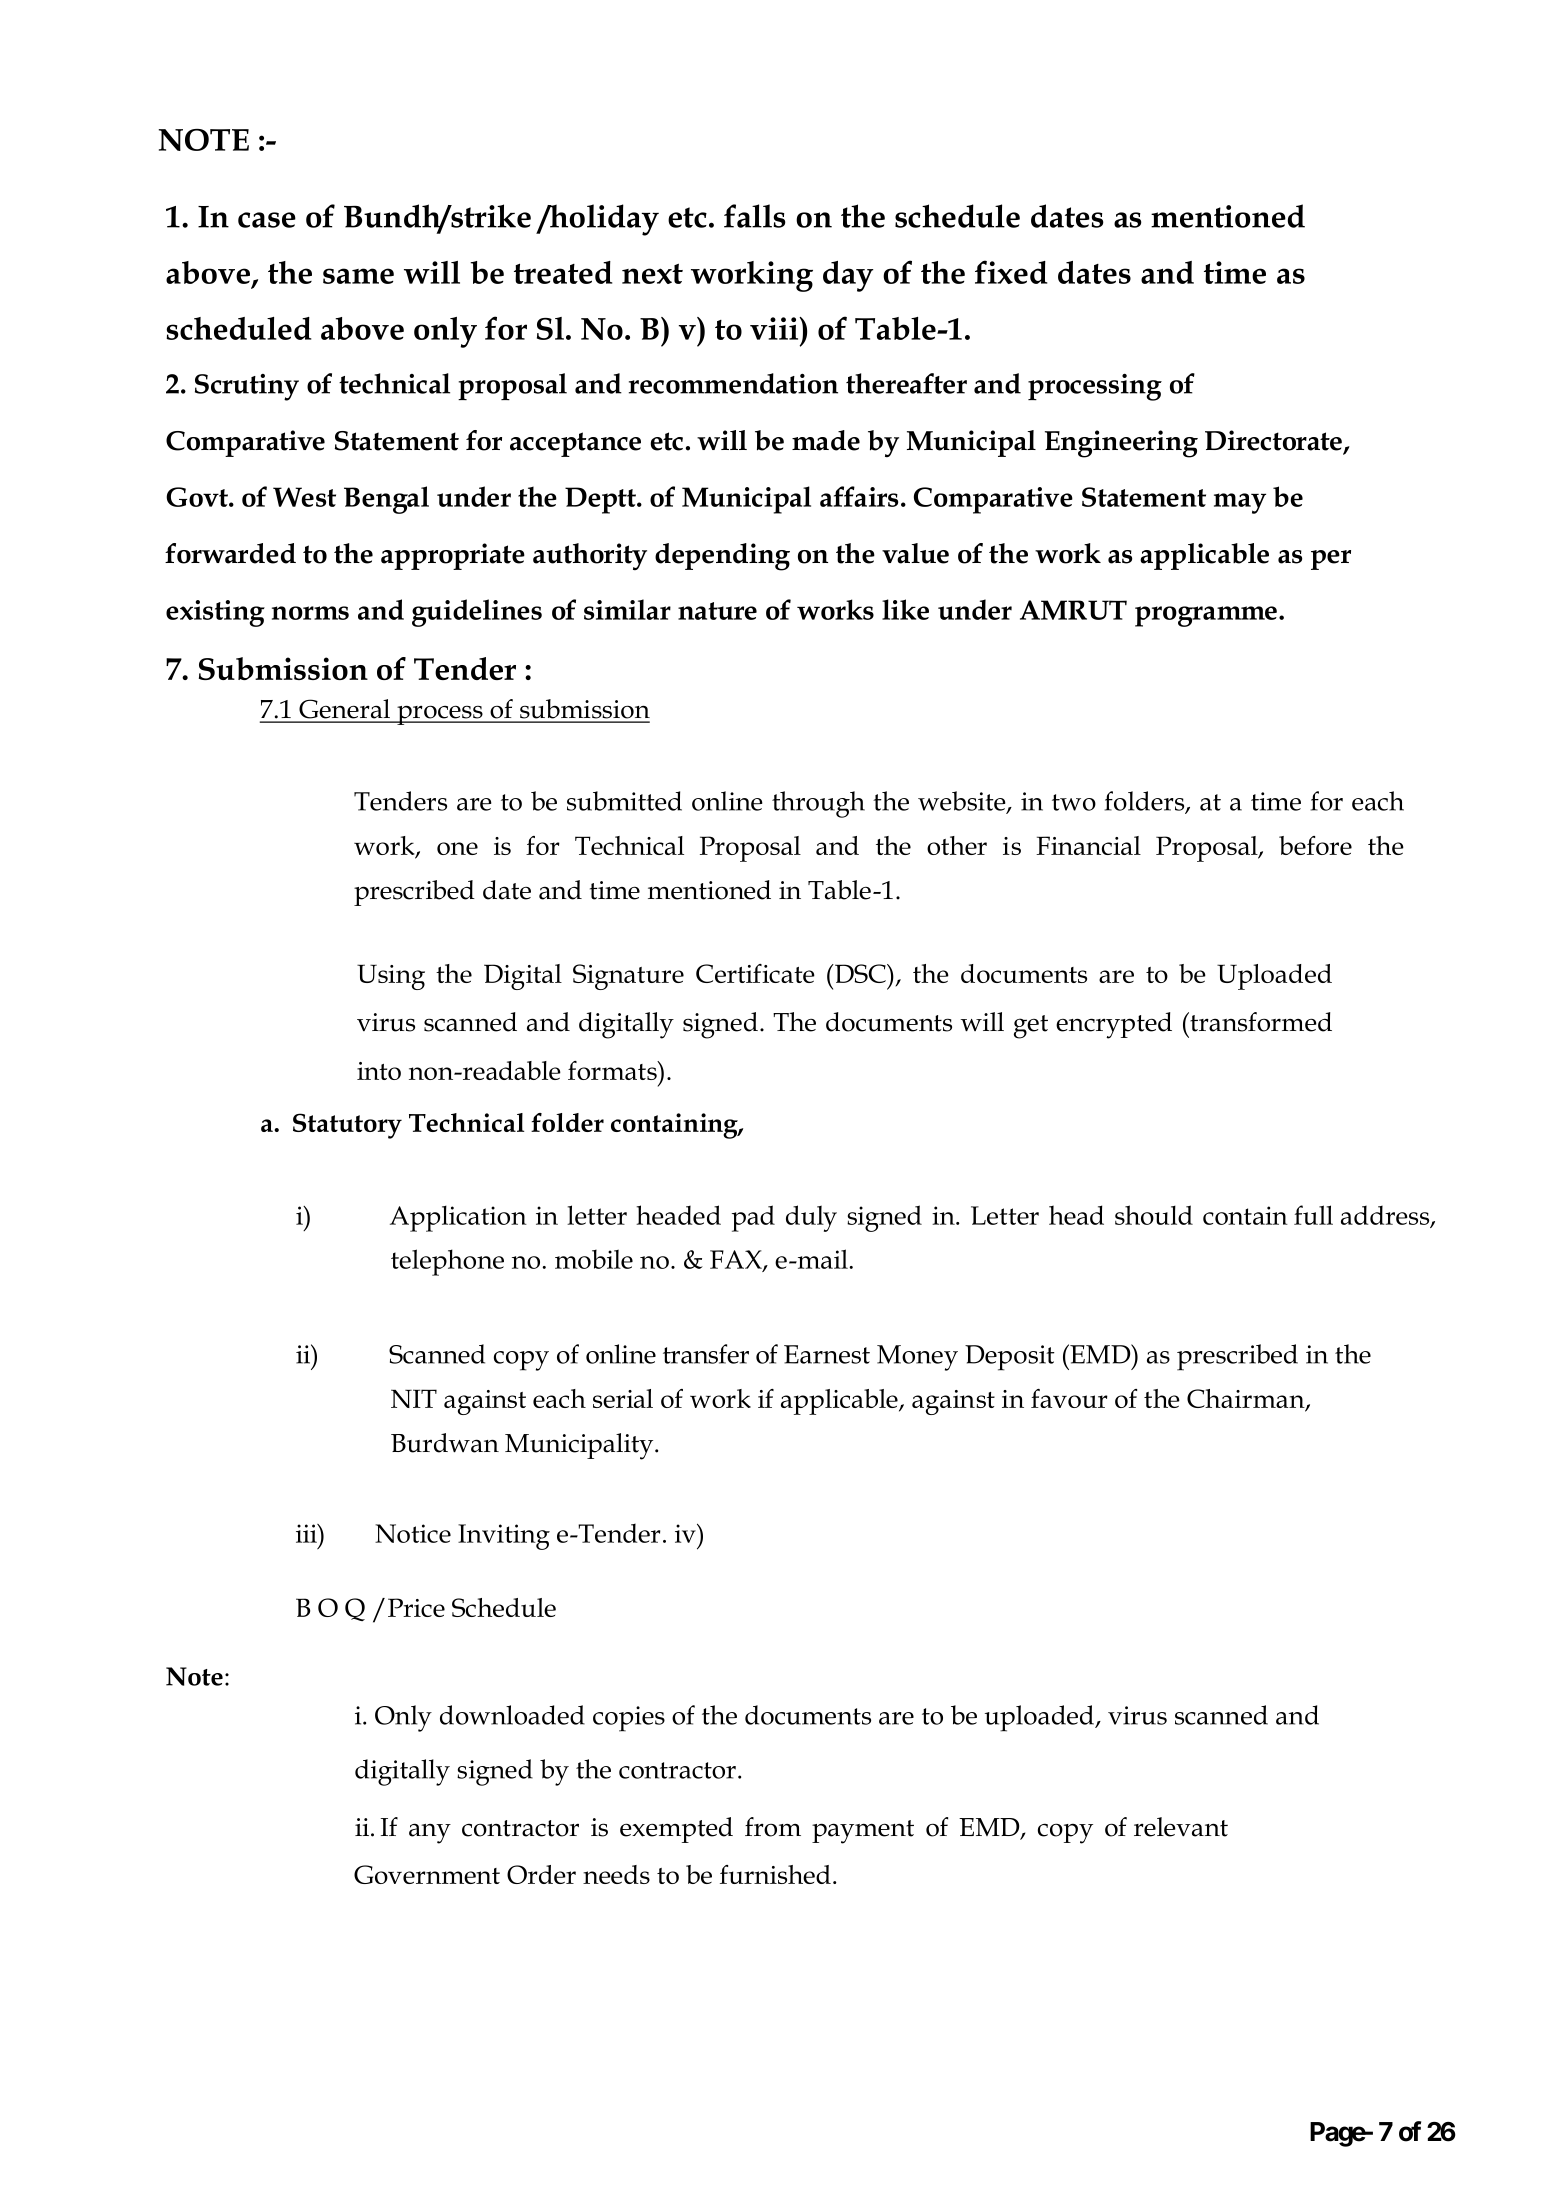 The width and height of the image is (1557, 2201). Describe the element at coordinates (358, 276) in the image. I see `same` at that location.
